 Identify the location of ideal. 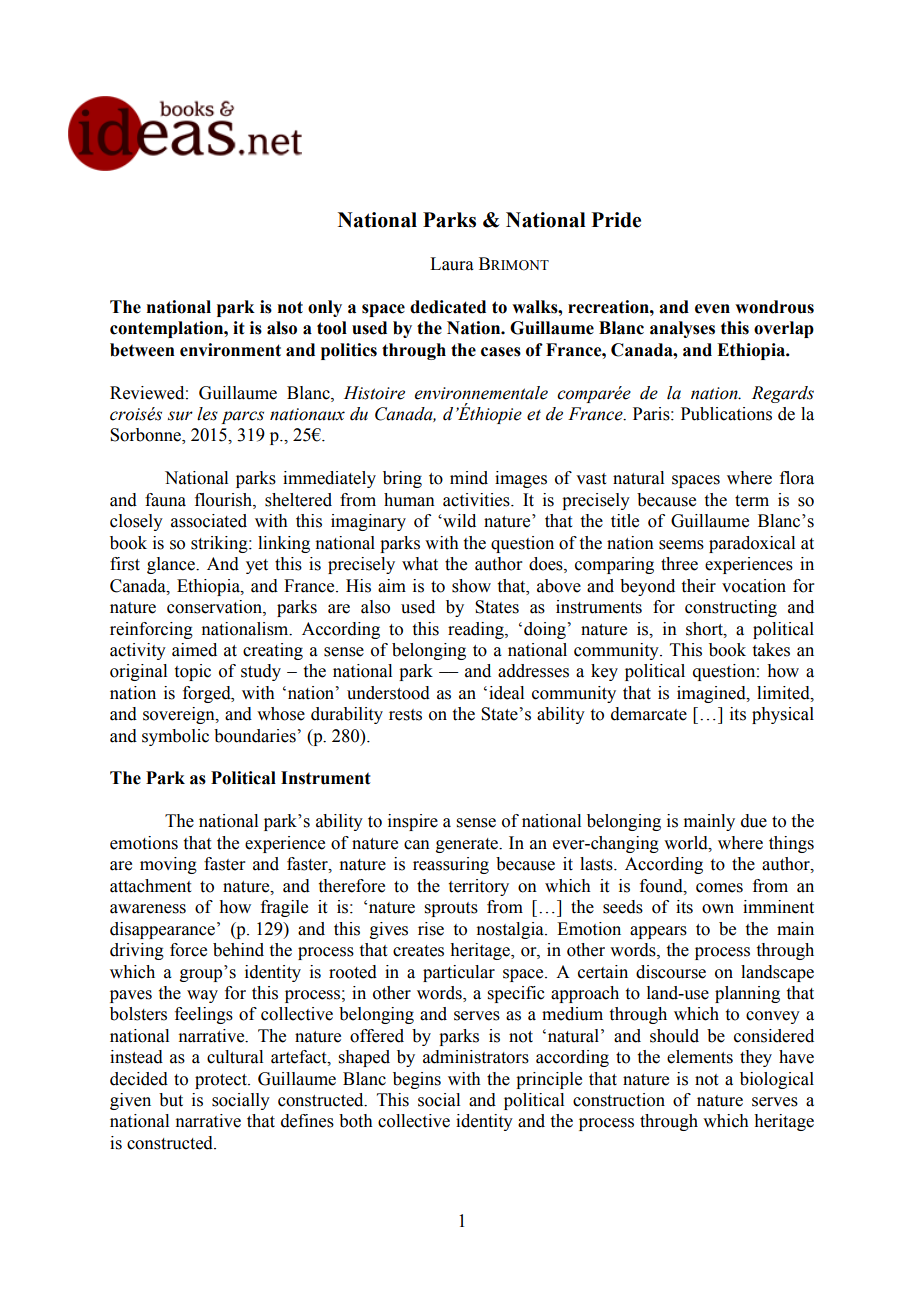
(506, 693).
